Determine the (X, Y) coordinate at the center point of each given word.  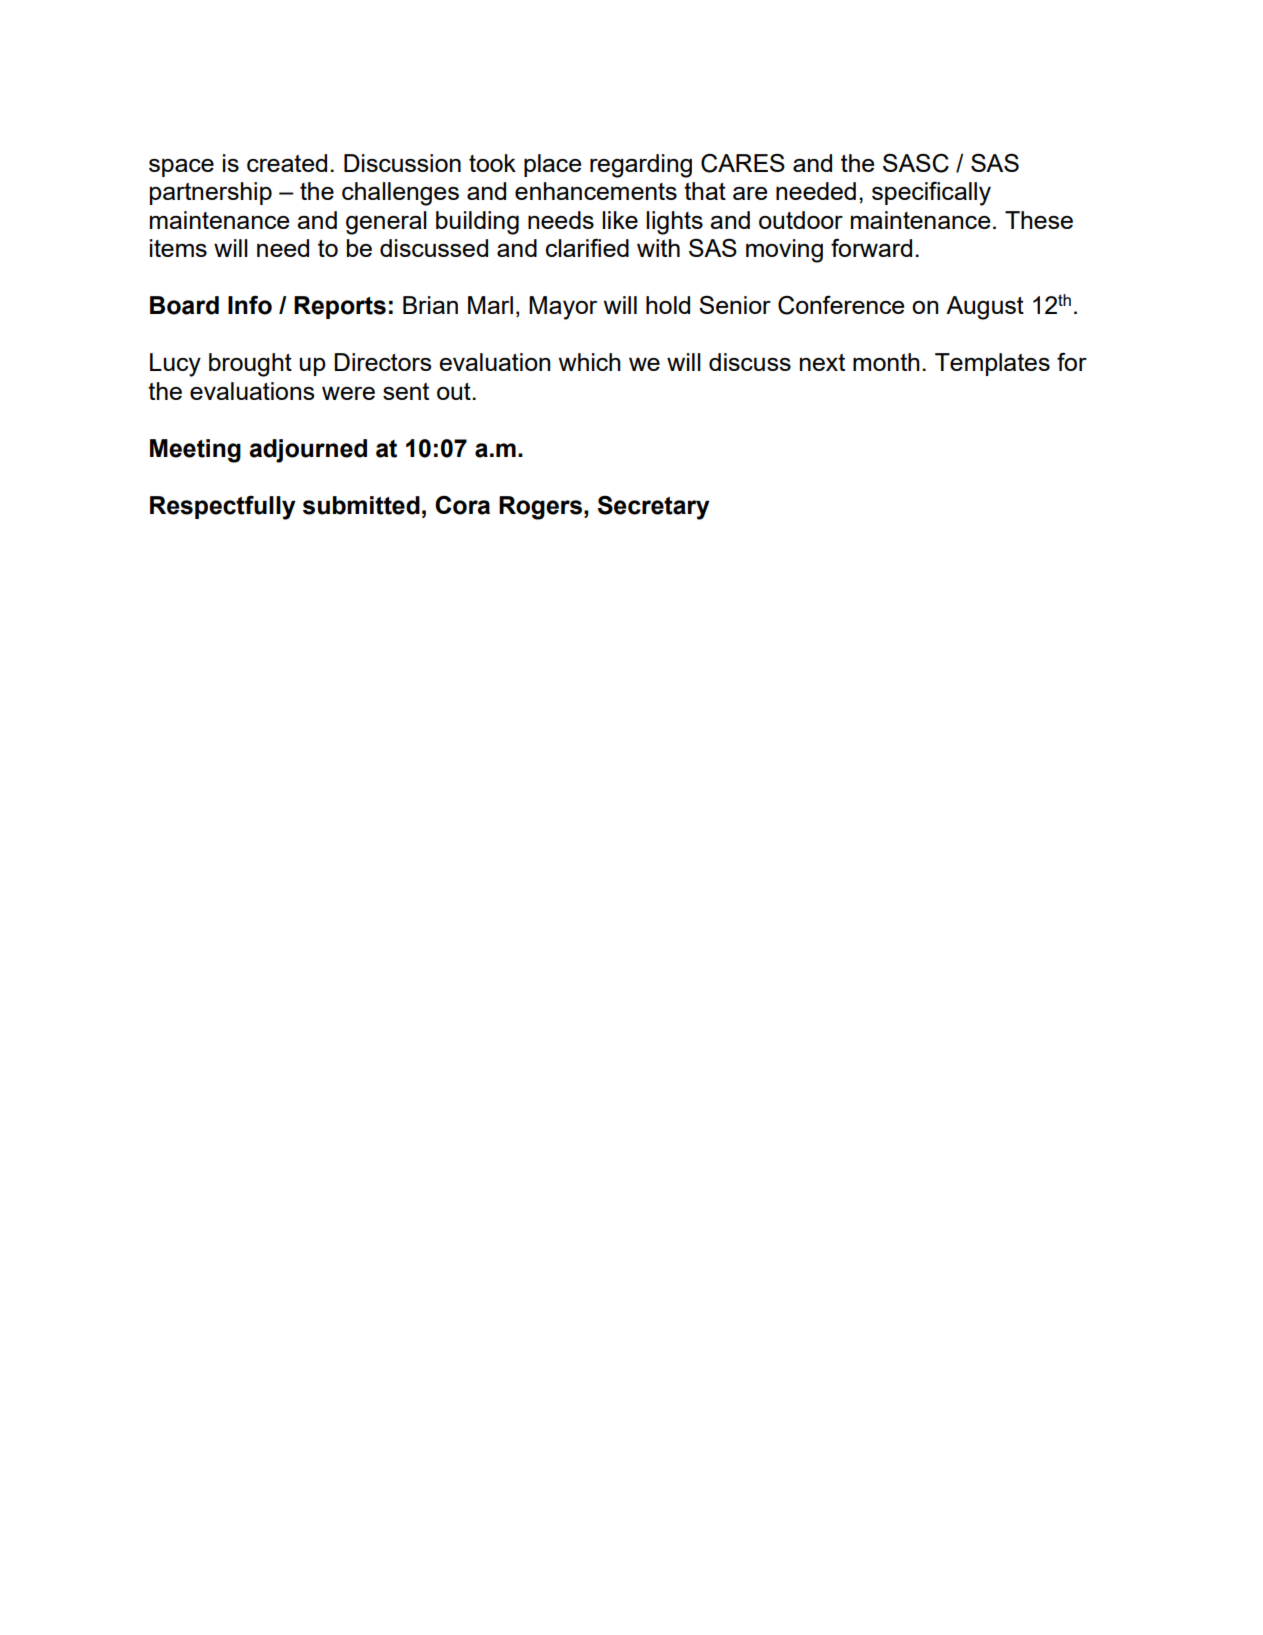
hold (668, 305)
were (348, 393)
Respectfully (223, 508)
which (590, 362)
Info (250, 305)
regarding (641, 166)
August (985, 308)
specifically (931, 194)
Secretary (654, 507)
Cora (462, 505)
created (287, 163)
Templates (992, 364)
